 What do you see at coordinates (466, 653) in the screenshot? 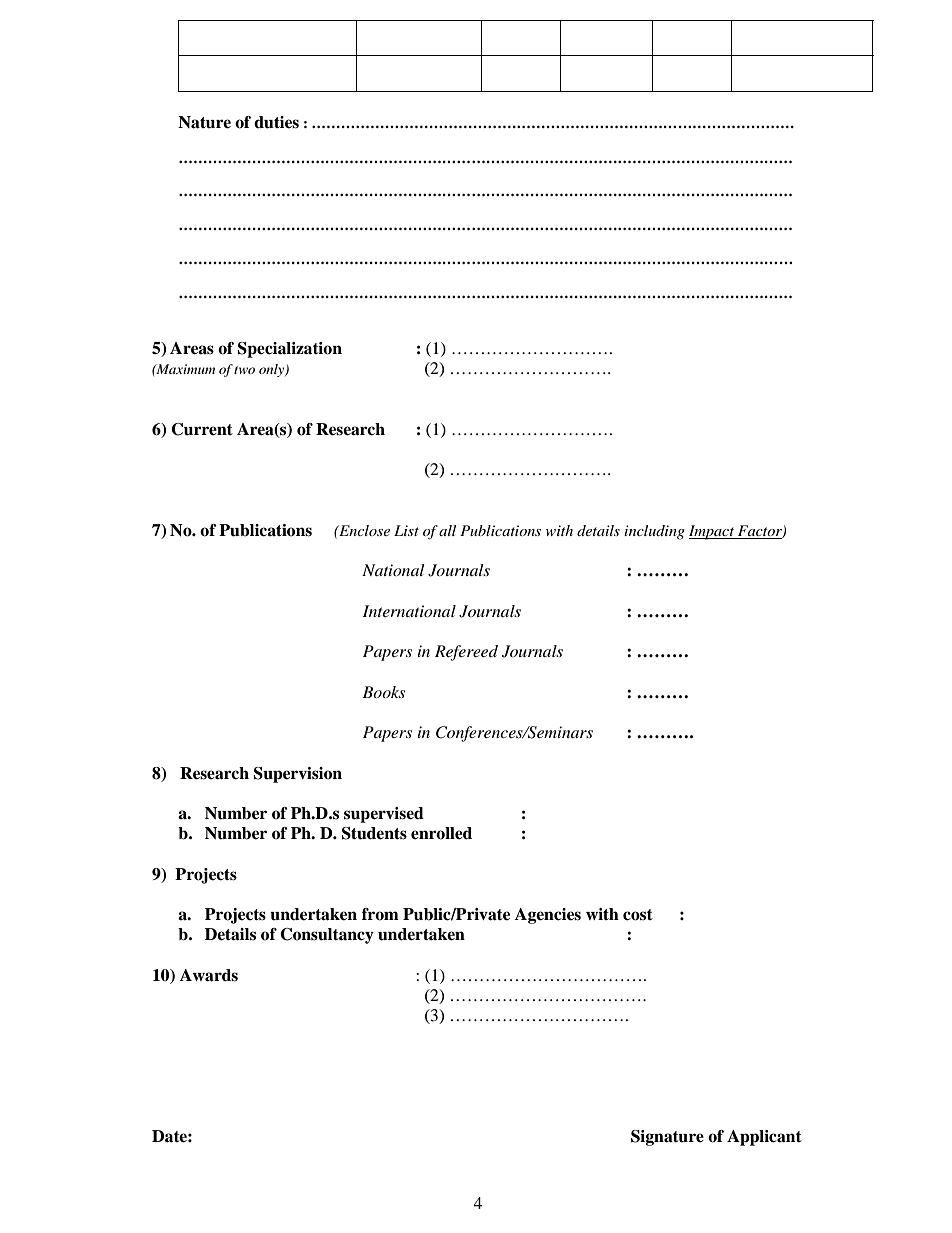
I see `Refereed` at bounding box center [466, 653].
